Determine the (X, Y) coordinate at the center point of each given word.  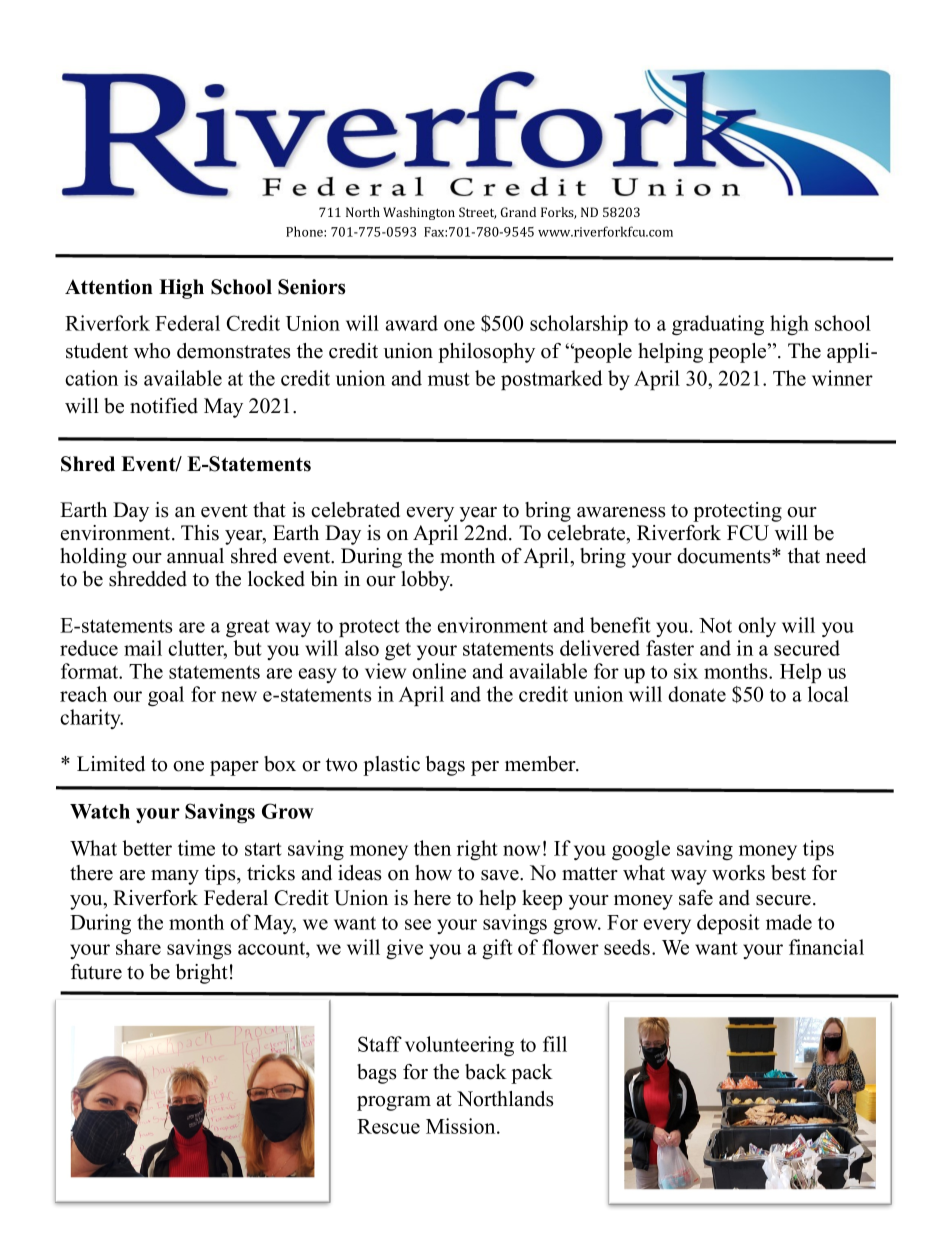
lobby (427, 581)
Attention (109, 287)
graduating (718, 325)
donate (697, 694)
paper (234, 768)
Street (477, 213)
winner (842, 378)
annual (195, 556)
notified (164, 406)
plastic (391, 766)
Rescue (388, 1126)
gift (497, 949)
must (449, 379)
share (138, 947)
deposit (728, 924)
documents (725, 556)
